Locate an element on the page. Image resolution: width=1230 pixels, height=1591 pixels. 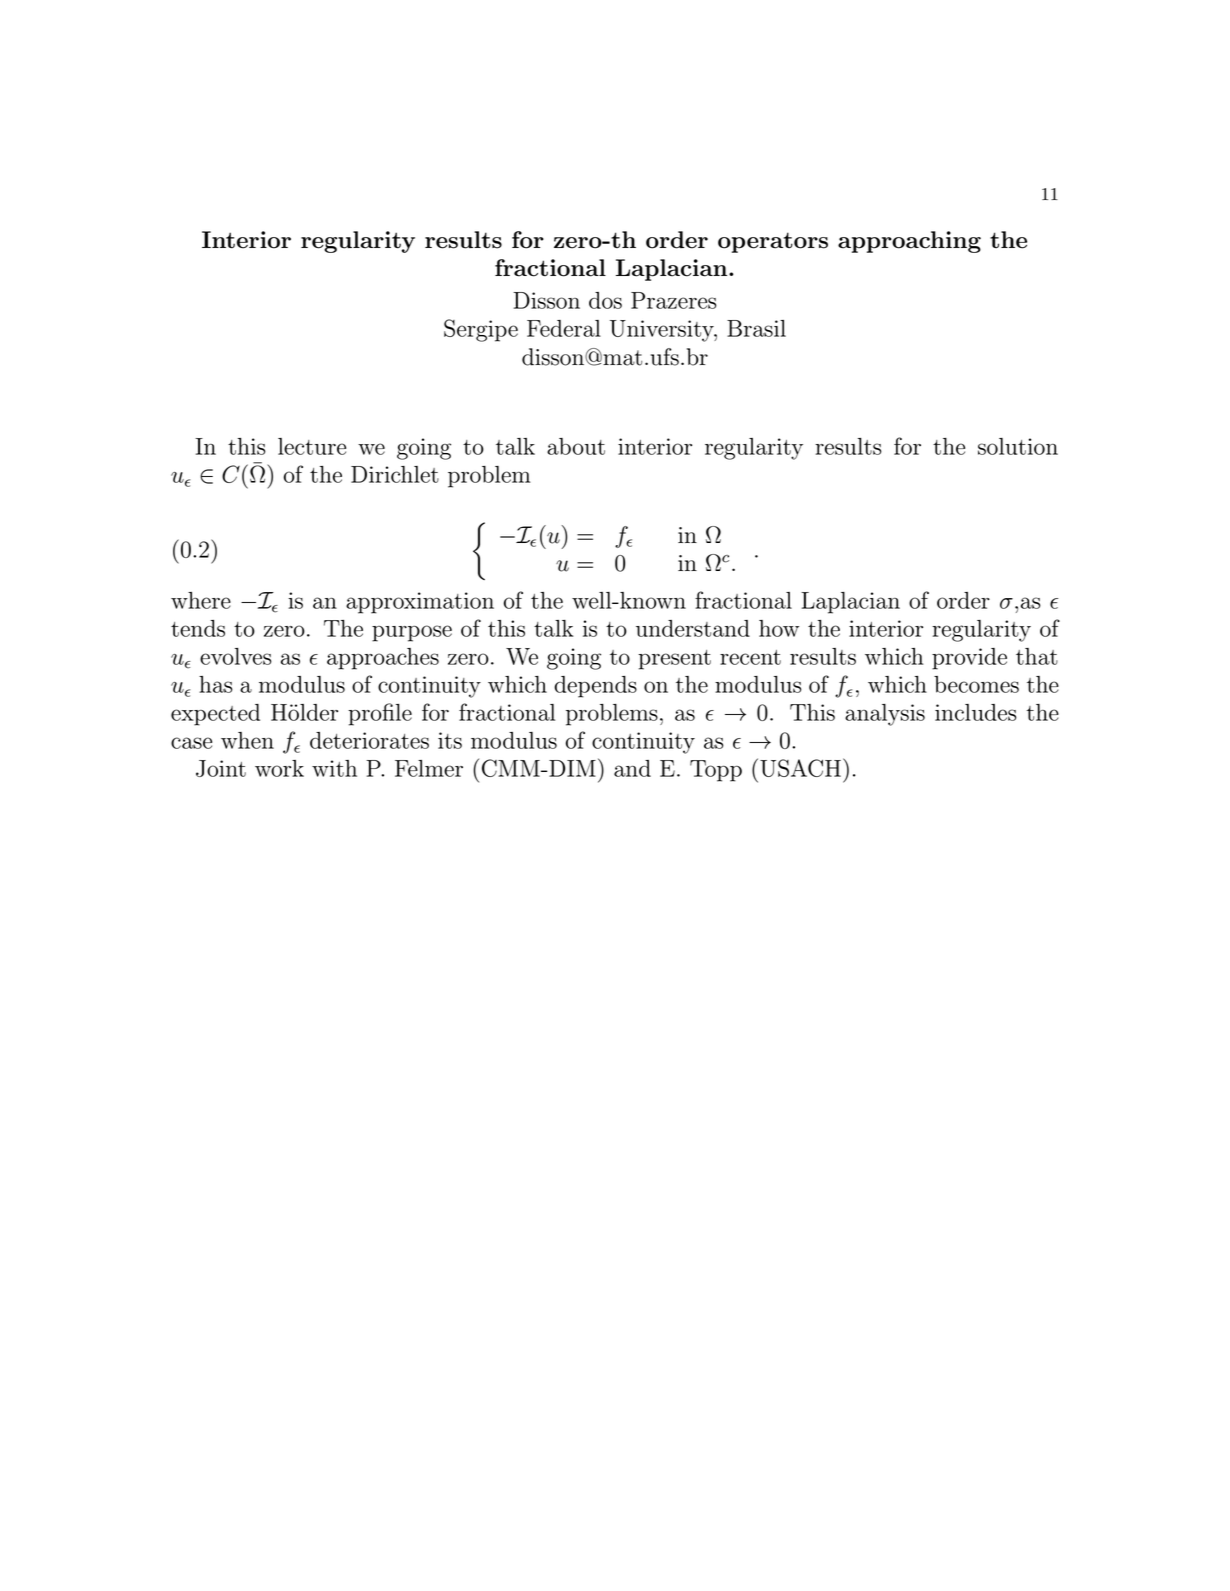
tends is located at coordinates (198, 628).
